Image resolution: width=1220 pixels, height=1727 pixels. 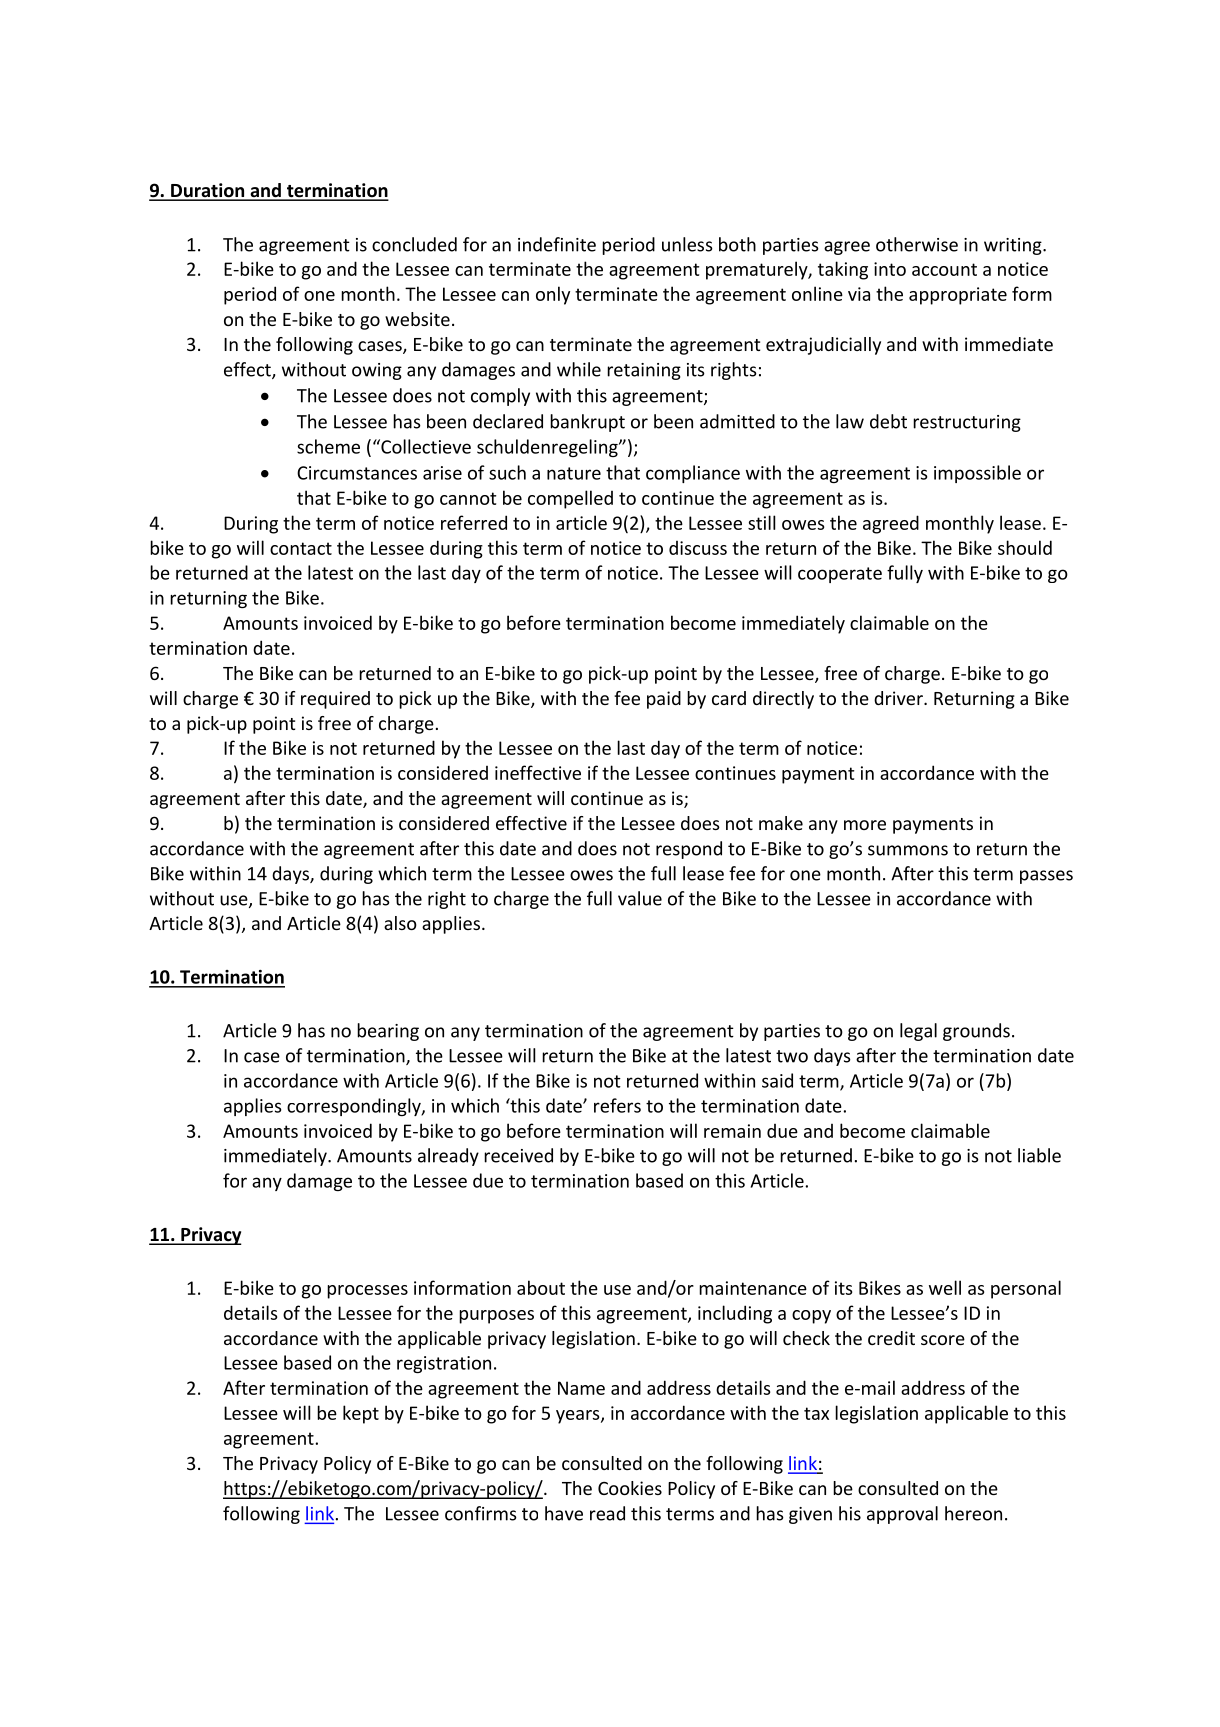 What do you see at coordinates (400, 923) in the screenshot?
I see `also` at bounding box center [400, 923].
